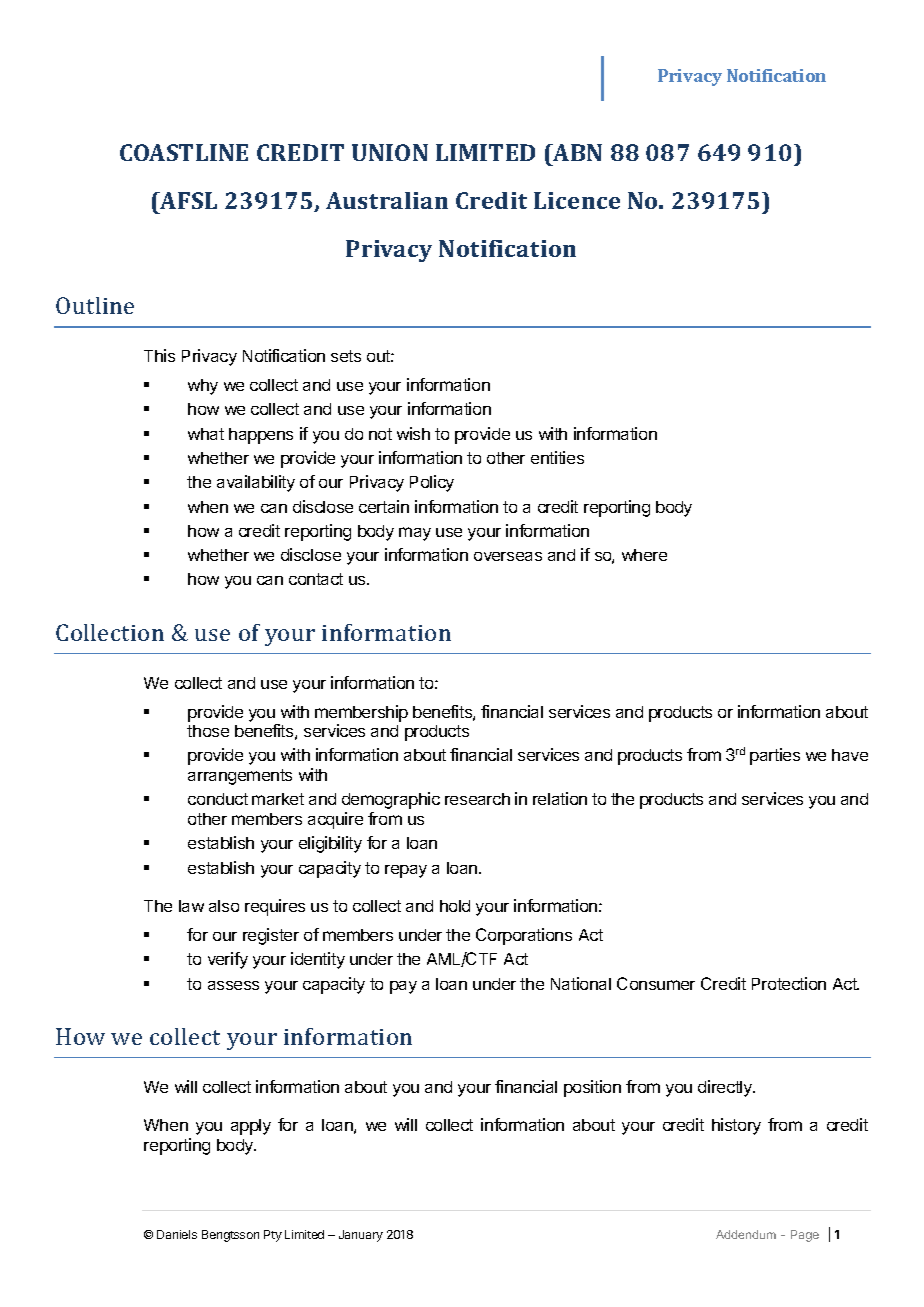 This screenshot has height=1307, width=924. I want to click on COASTLINE, so click(184, 152).
